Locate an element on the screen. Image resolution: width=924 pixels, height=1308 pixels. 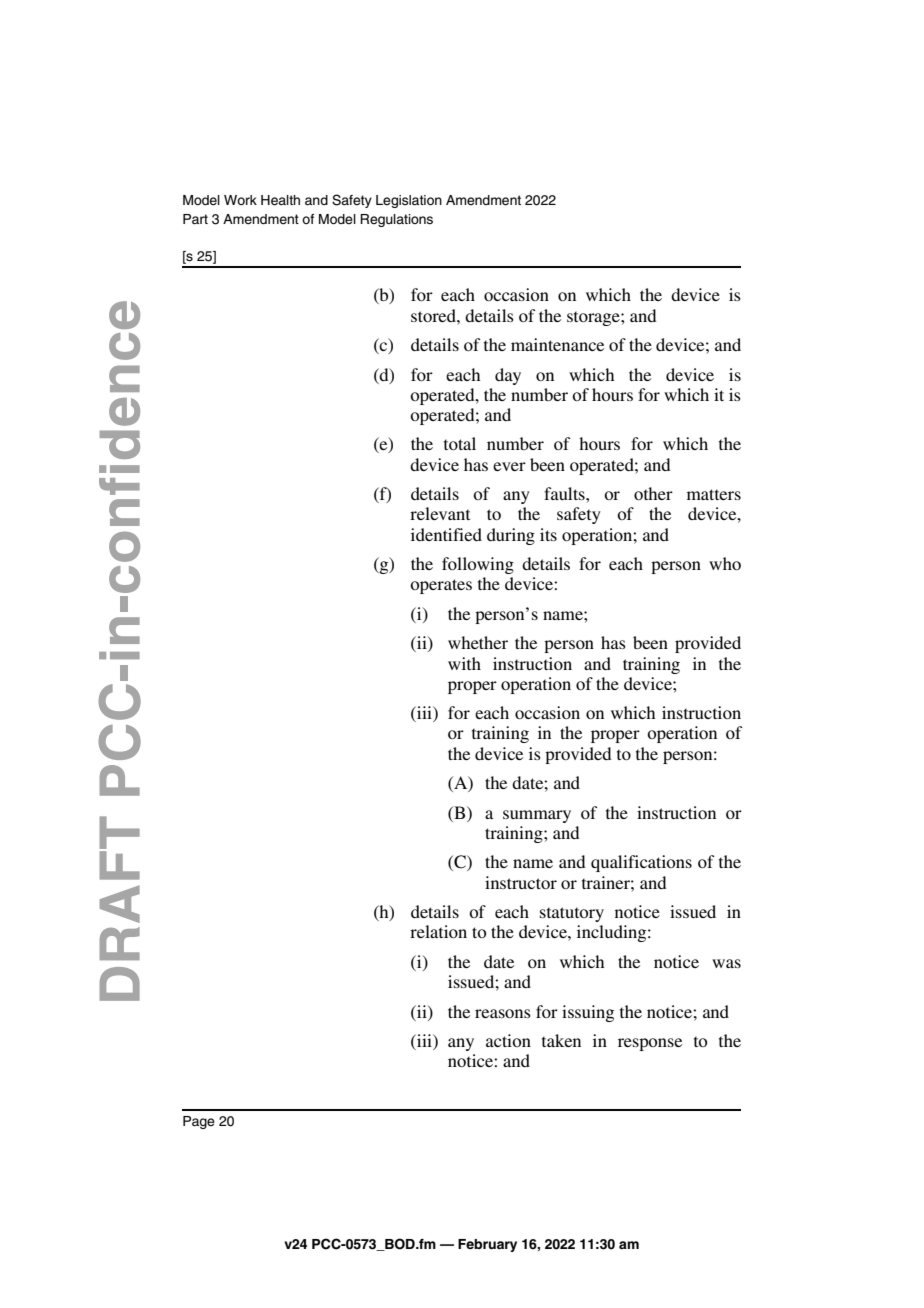
with is located at coordinates (464, 663).
